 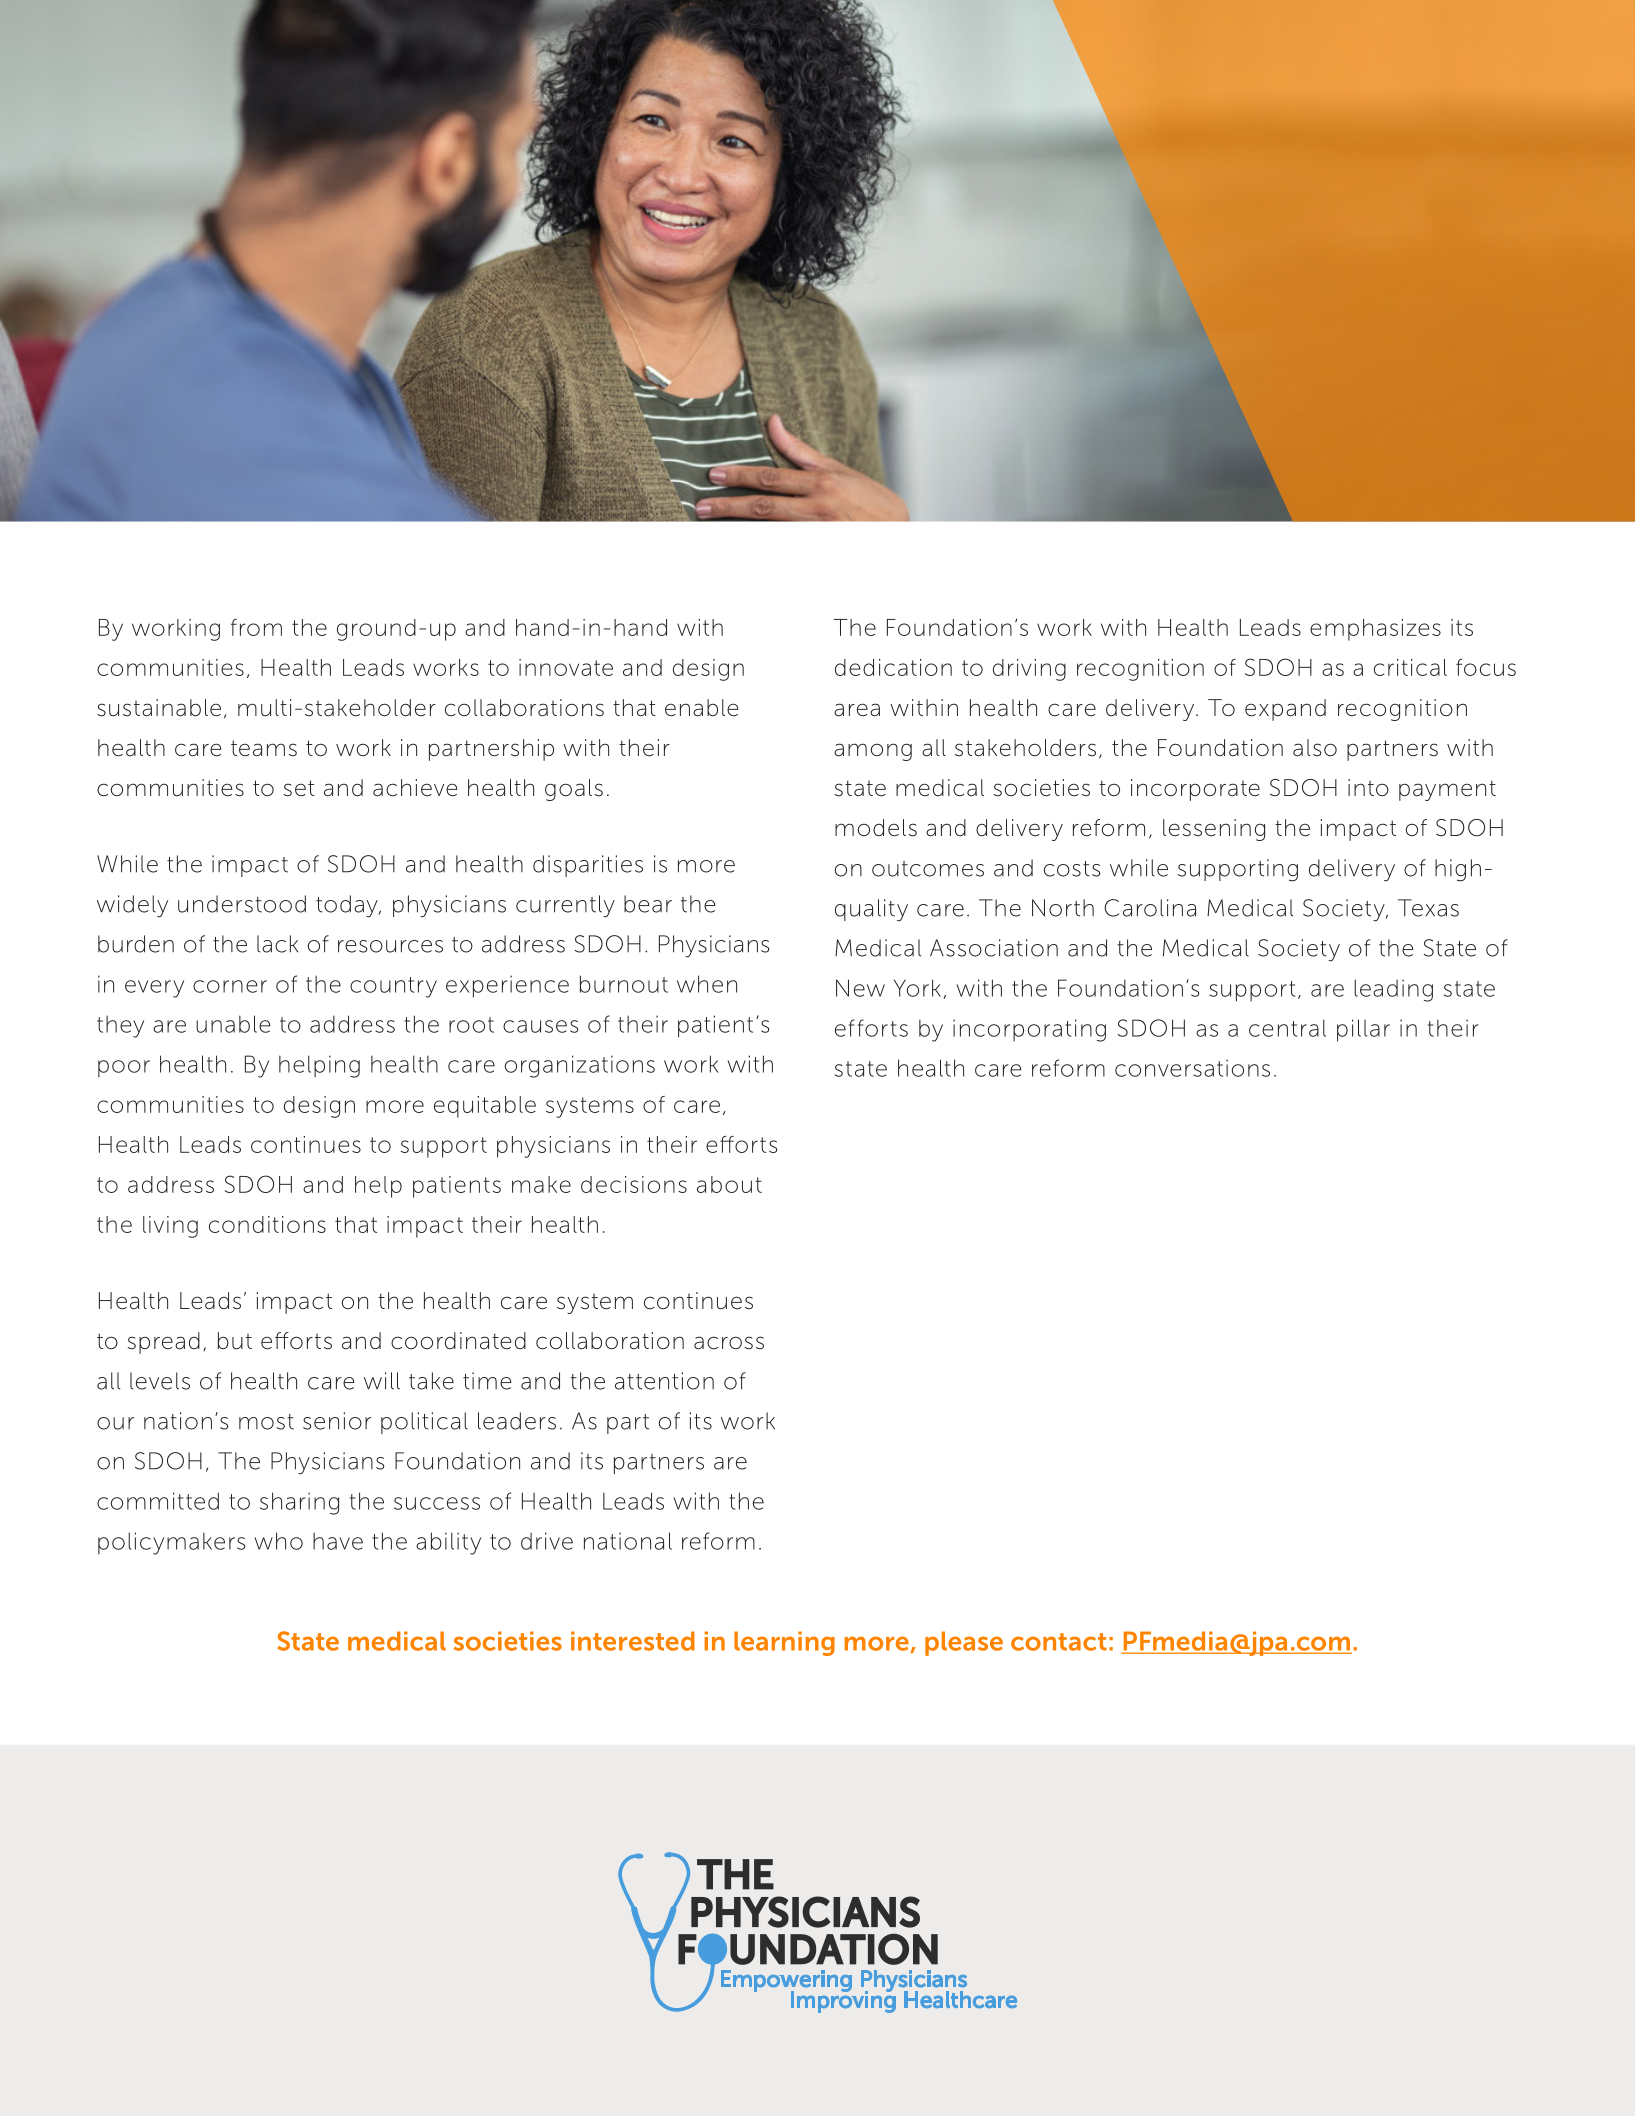 I want to click on but, so click(x=235, y=1341).
